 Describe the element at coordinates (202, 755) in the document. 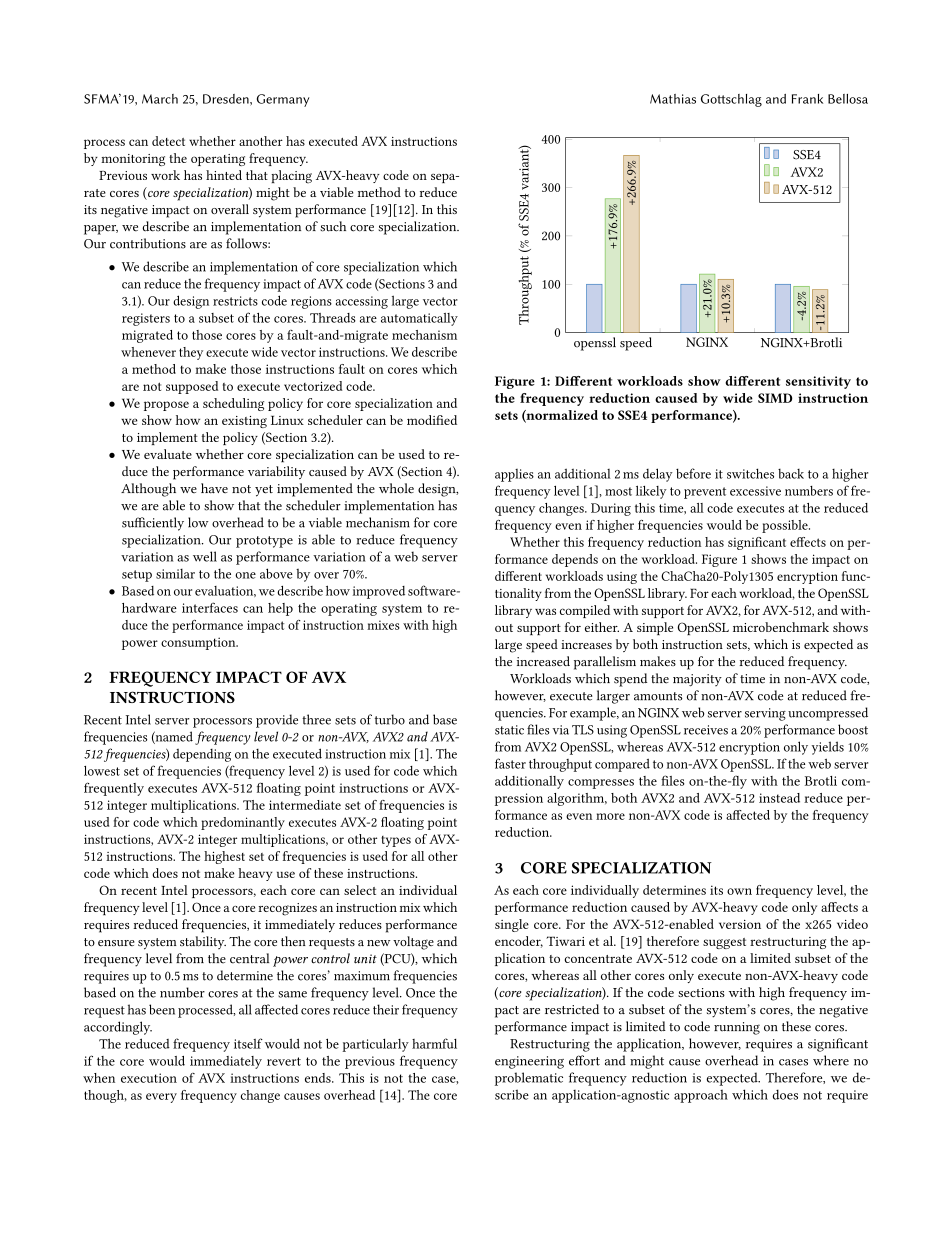

I see `depending` at that location.
